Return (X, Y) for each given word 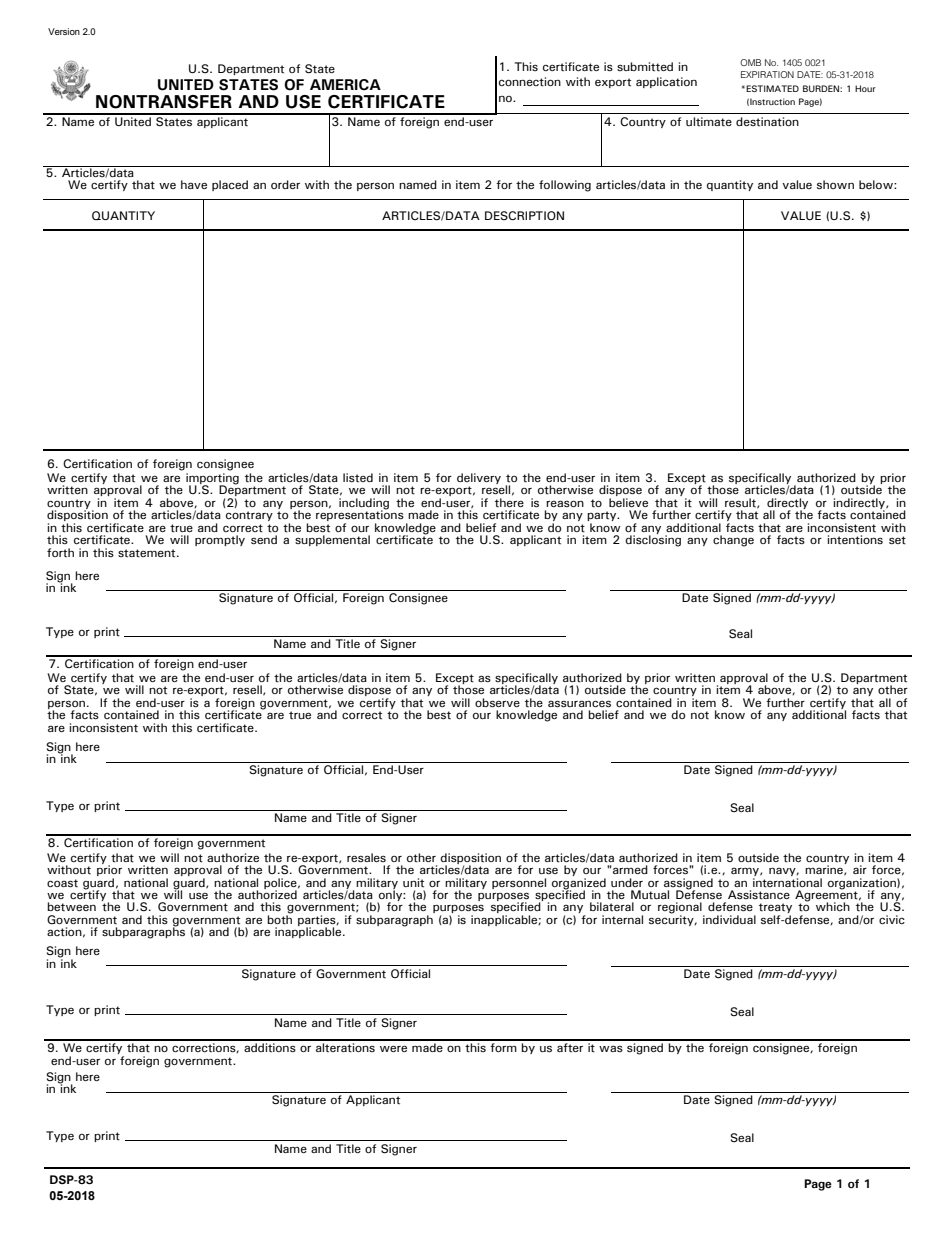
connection (530, 82)
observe (497, 703)
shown (835, 185)
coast (62, 883)
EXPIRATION (767, 74)
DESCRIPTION (524, 215)
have (194, 184)
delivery (479, 480)
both (279, 919)
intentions (855, 540)
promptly (220, 540)
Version (64, 31)
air (860, 869)
